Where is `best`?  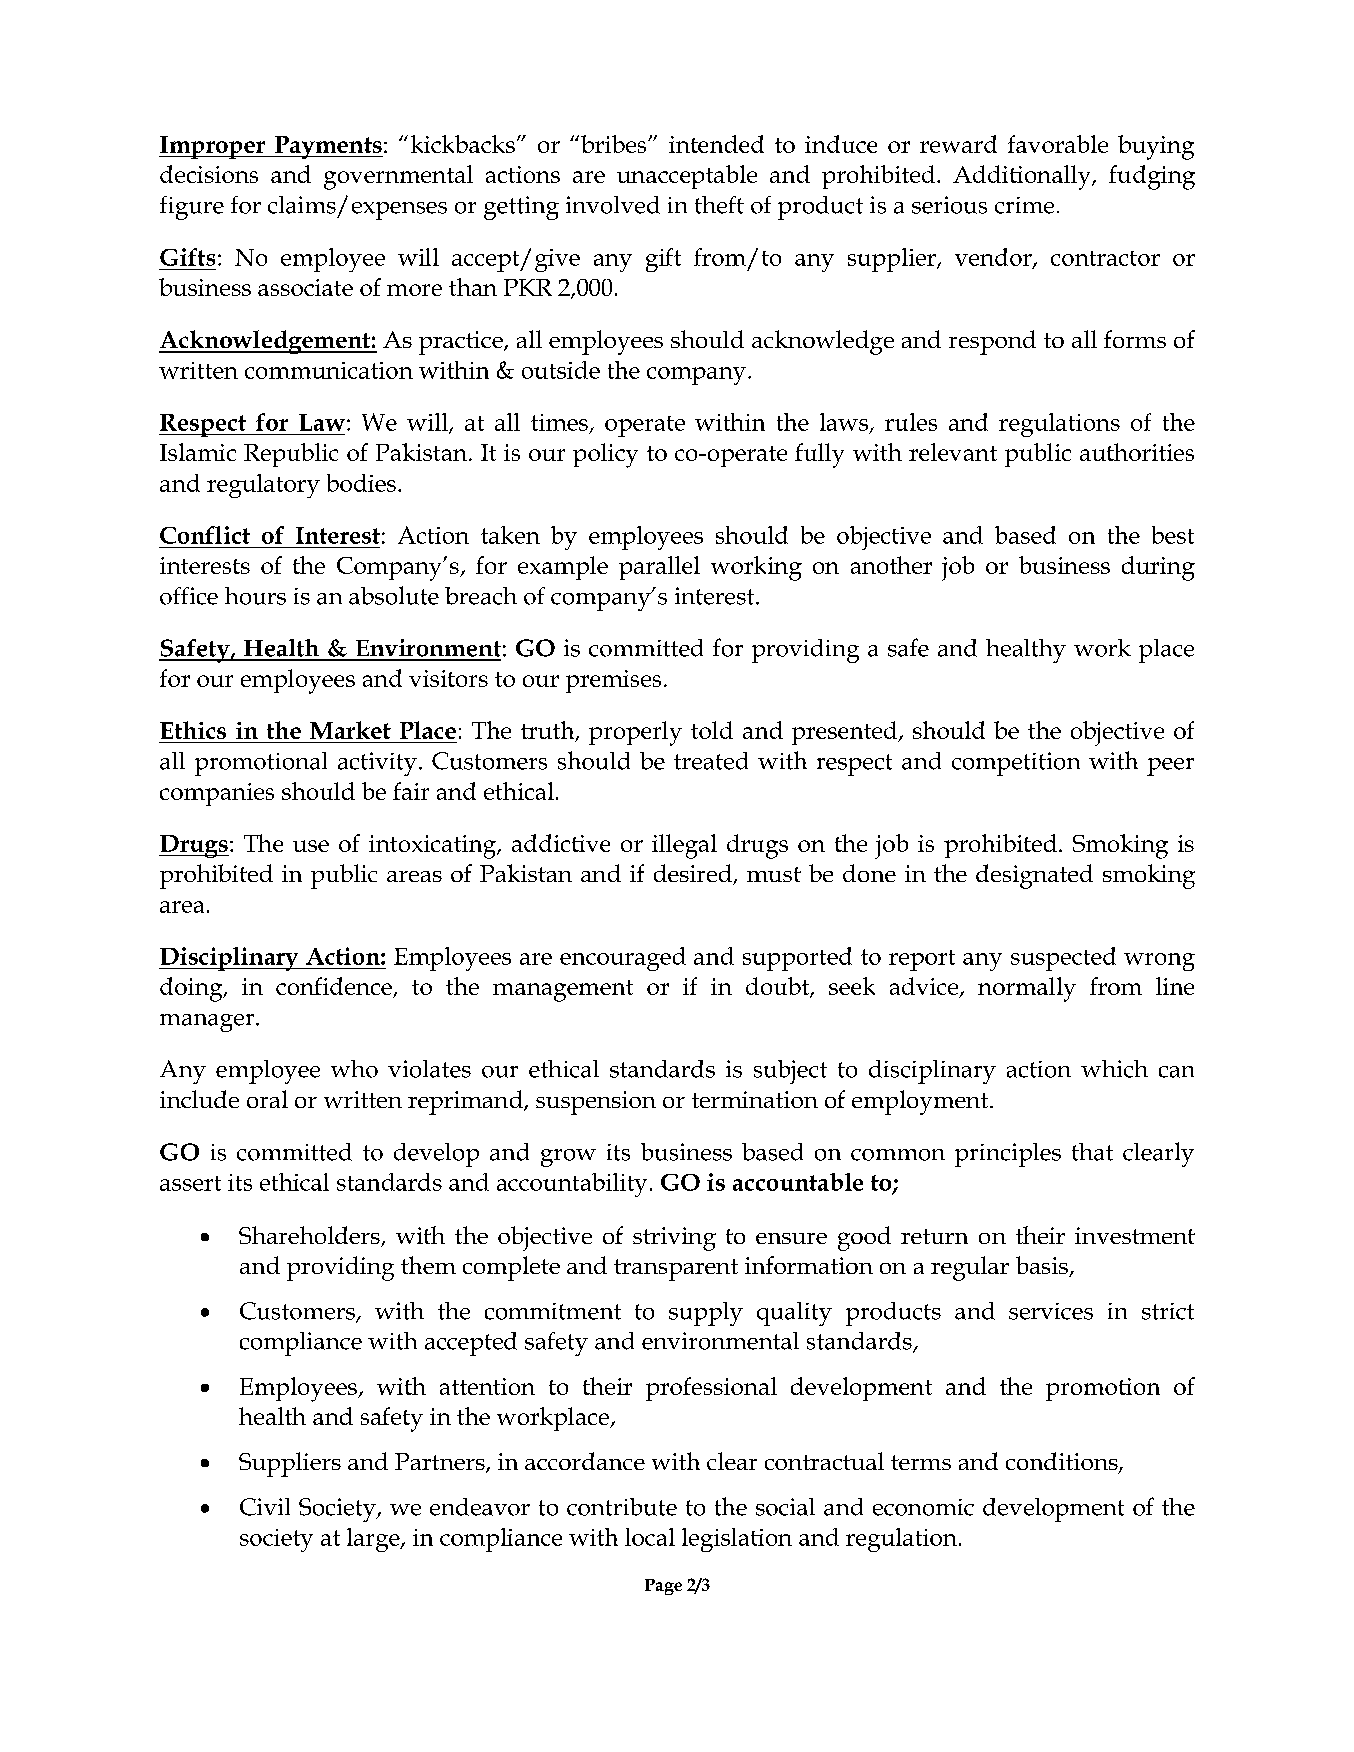
best is located at coordinates (1173, 535).
